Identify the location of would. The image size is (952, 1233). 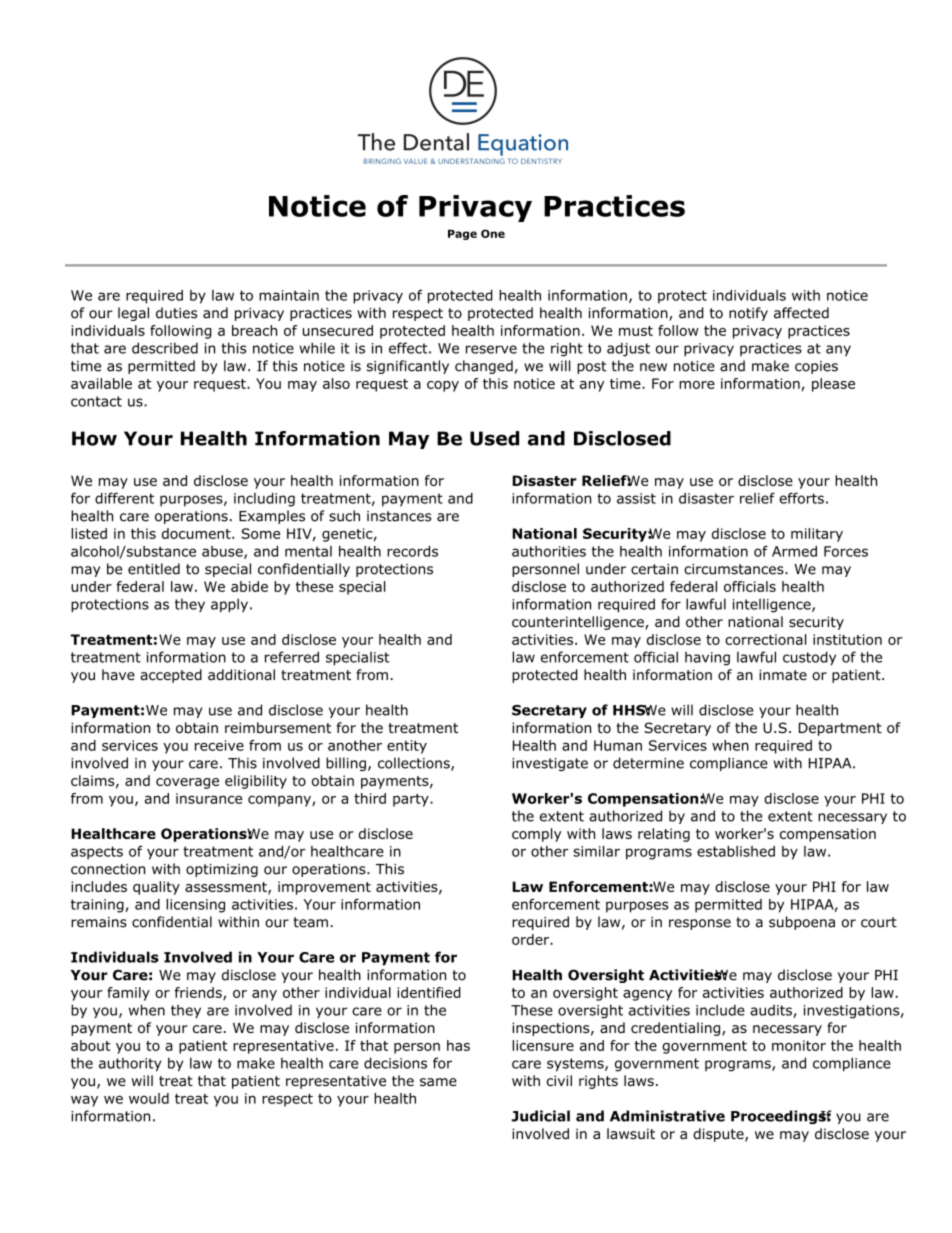
(149, 1098).
